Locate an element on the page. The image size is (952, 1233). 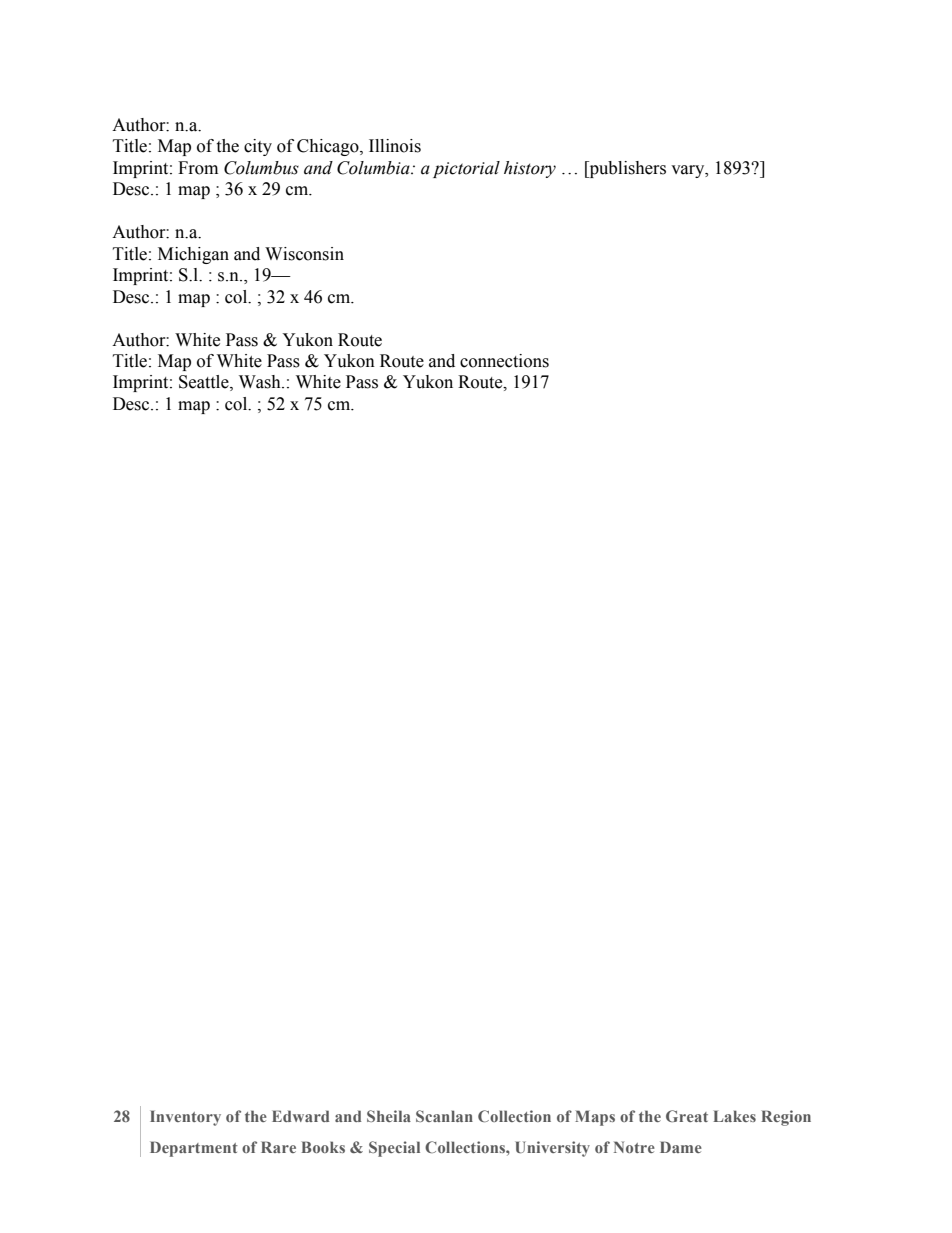
Edward is located at coordinates (301, 1116).
